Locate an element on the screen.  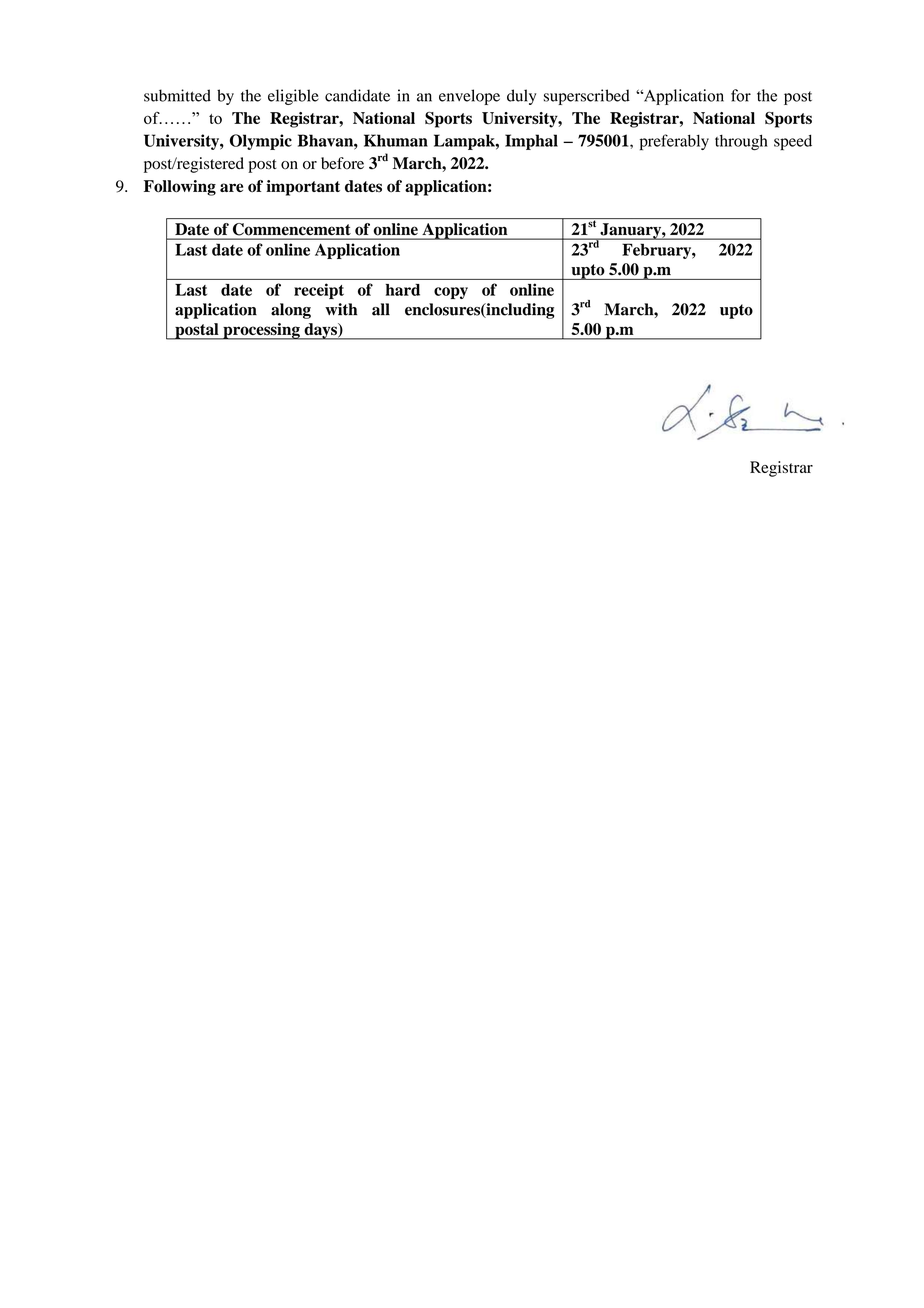
hard is located at coordinates (403, 290).
